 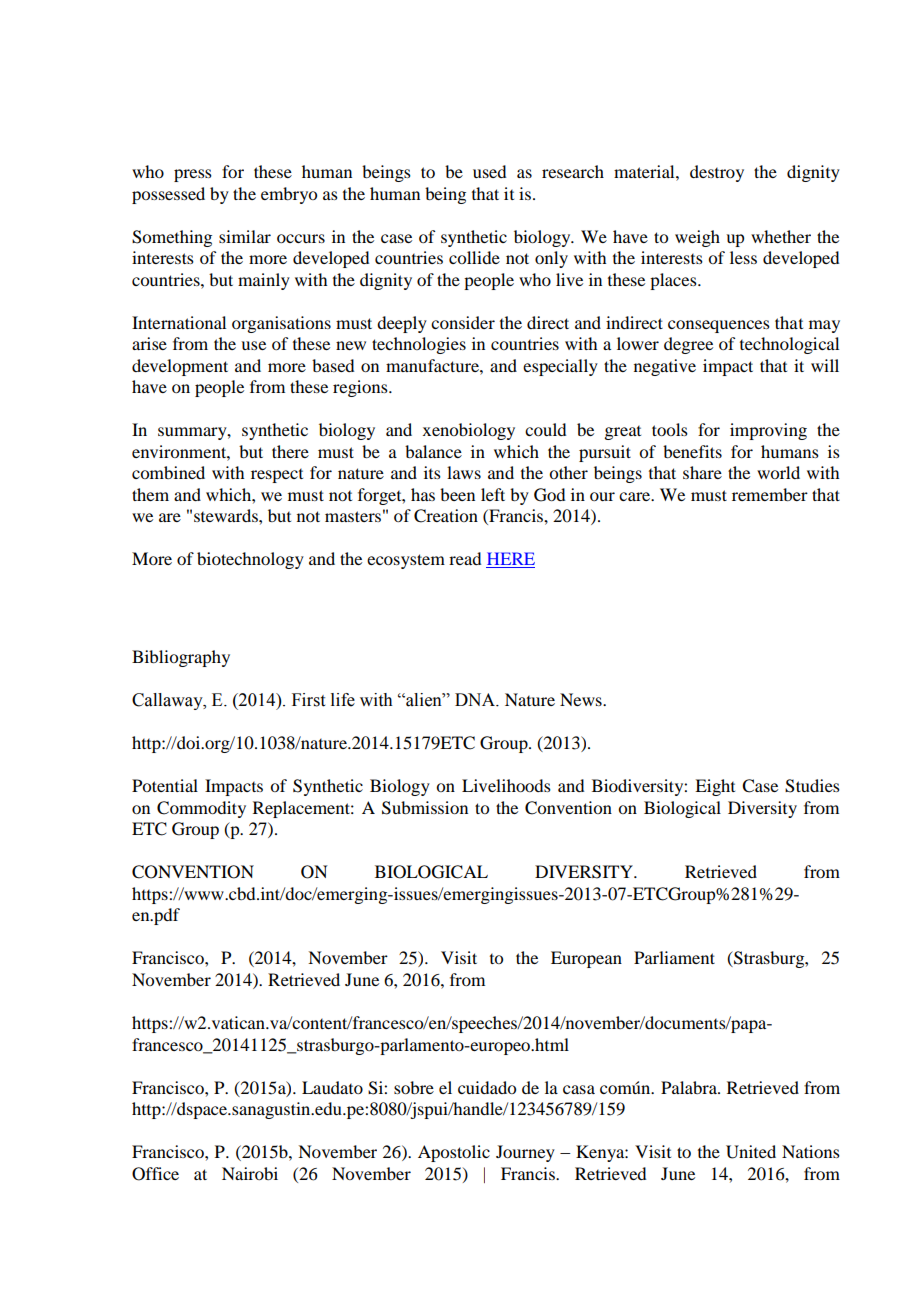 I want to click on Bibliography, so click(x=181, y=658).
